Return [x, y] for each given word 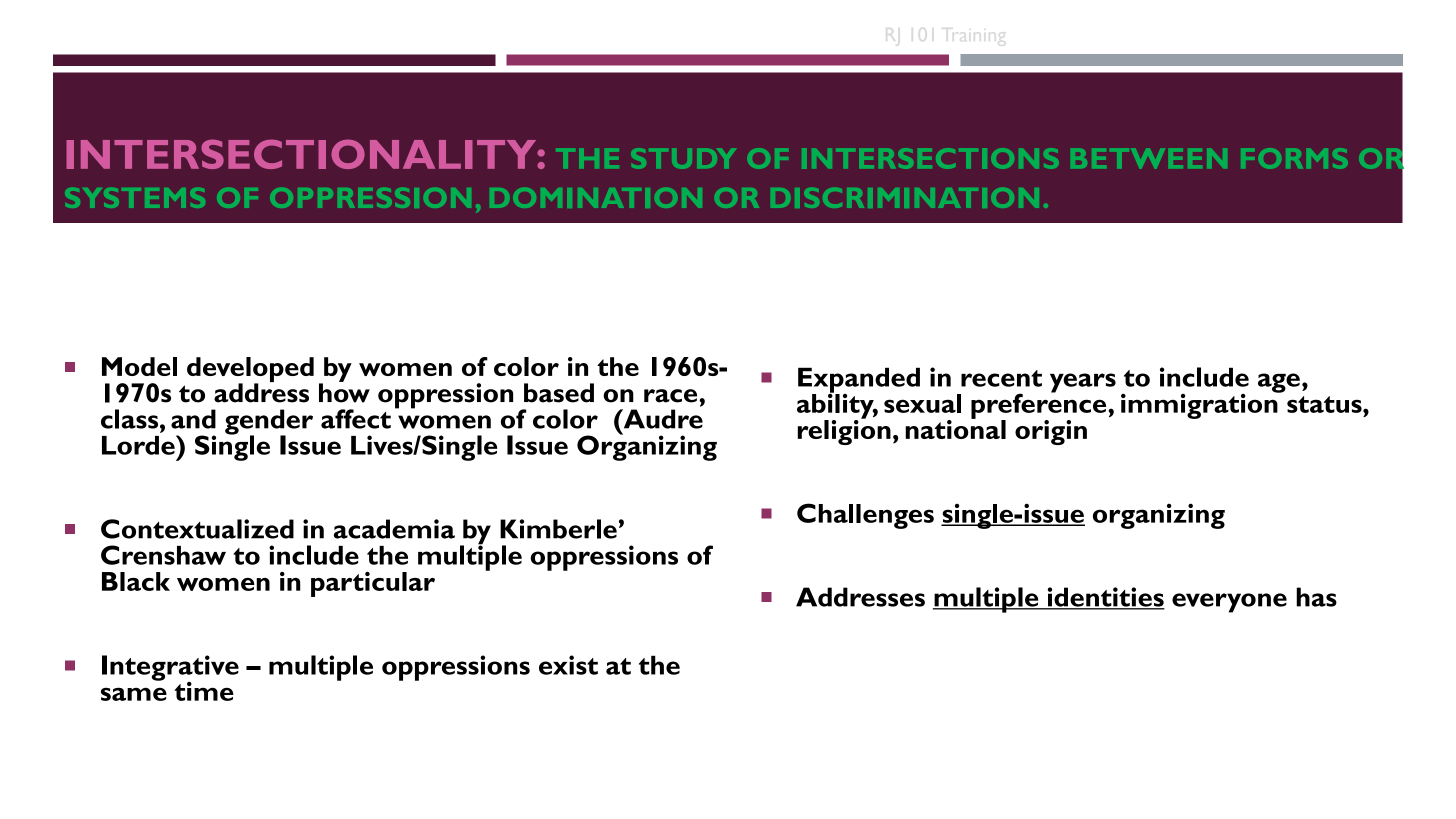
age [1279, 383]
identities [1105, 598]
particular [373, 584]
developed [250, 371]
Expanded [859, 381]
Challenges [865, 516]
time [204, 691]
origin [1051, 432]
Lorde [139, 445]
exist [568, 665]
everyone [1229, 603]
